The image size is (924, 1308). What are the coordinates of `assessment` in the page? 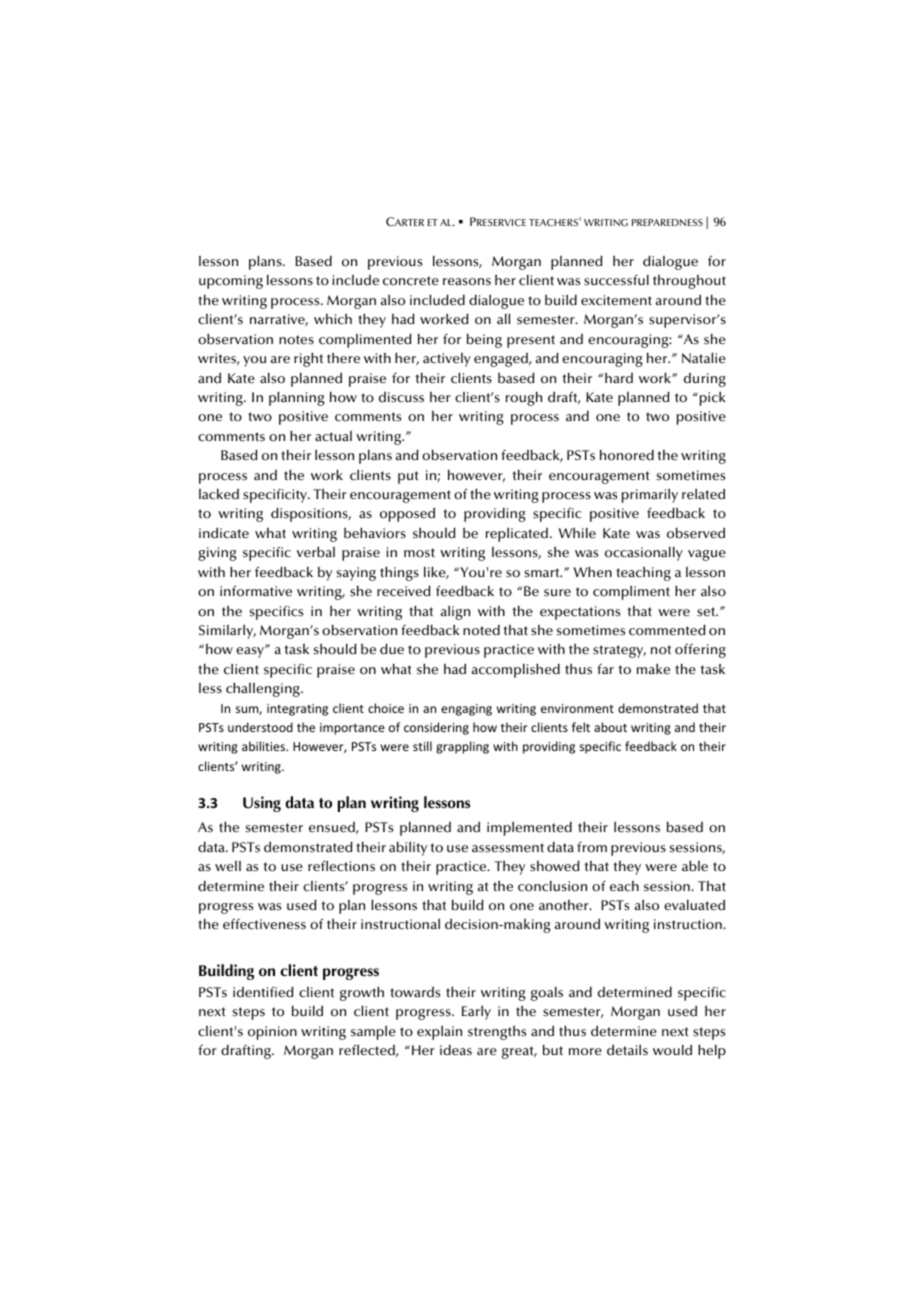 It's located at (508, 848).
